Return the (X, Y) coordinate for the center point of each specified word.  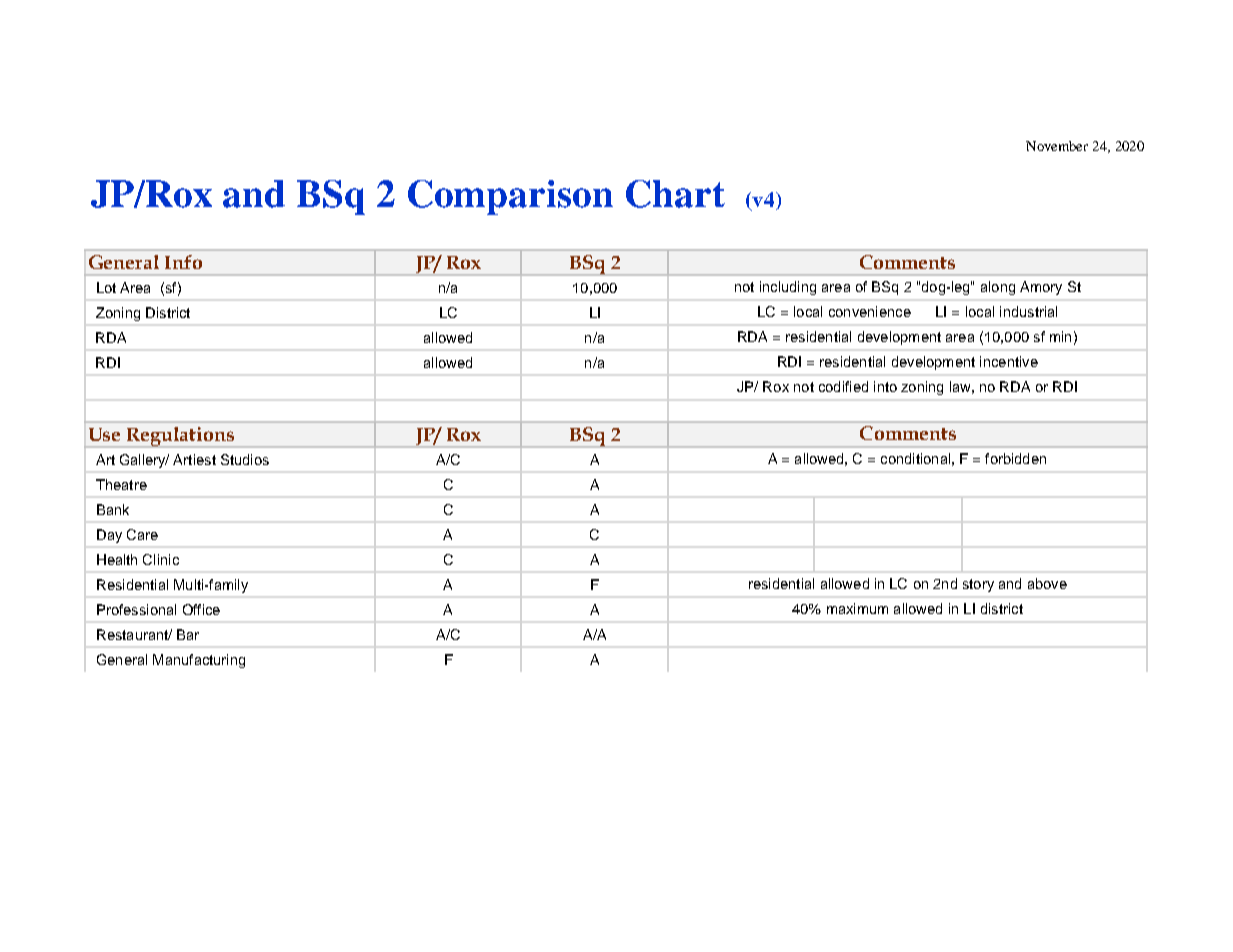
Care (142, 534)
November (1057, 146)
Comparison (510, 197)
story (978, 585)
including (788, 288)
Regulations (181, 437)
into (885, 386)
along (998, 288)
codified (843, 386)
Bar (188, 634)
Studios (245, 459)
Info (183, 262)
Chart (675, 194)
